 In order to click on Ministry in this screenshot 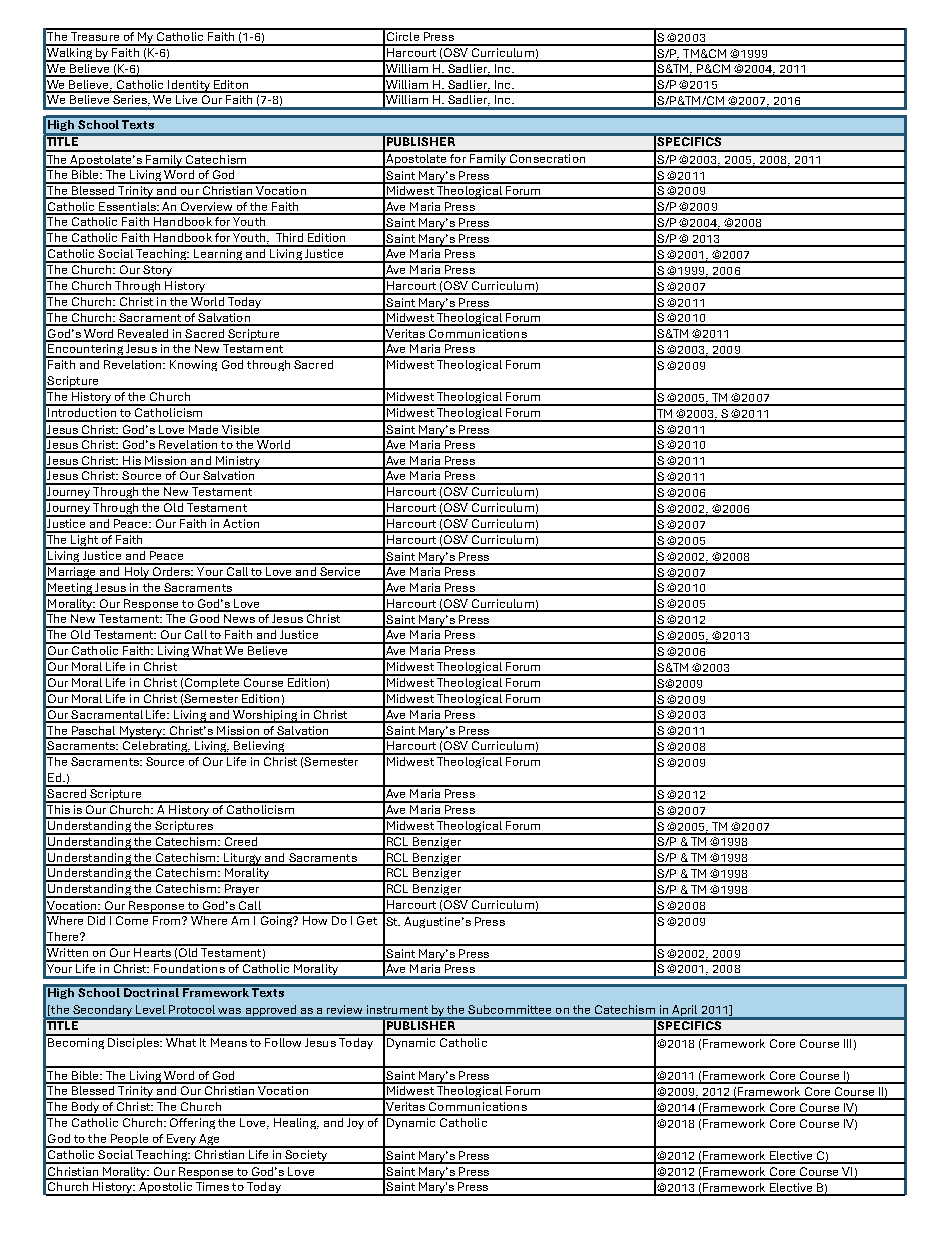, I will do `click(237, 462)`.
